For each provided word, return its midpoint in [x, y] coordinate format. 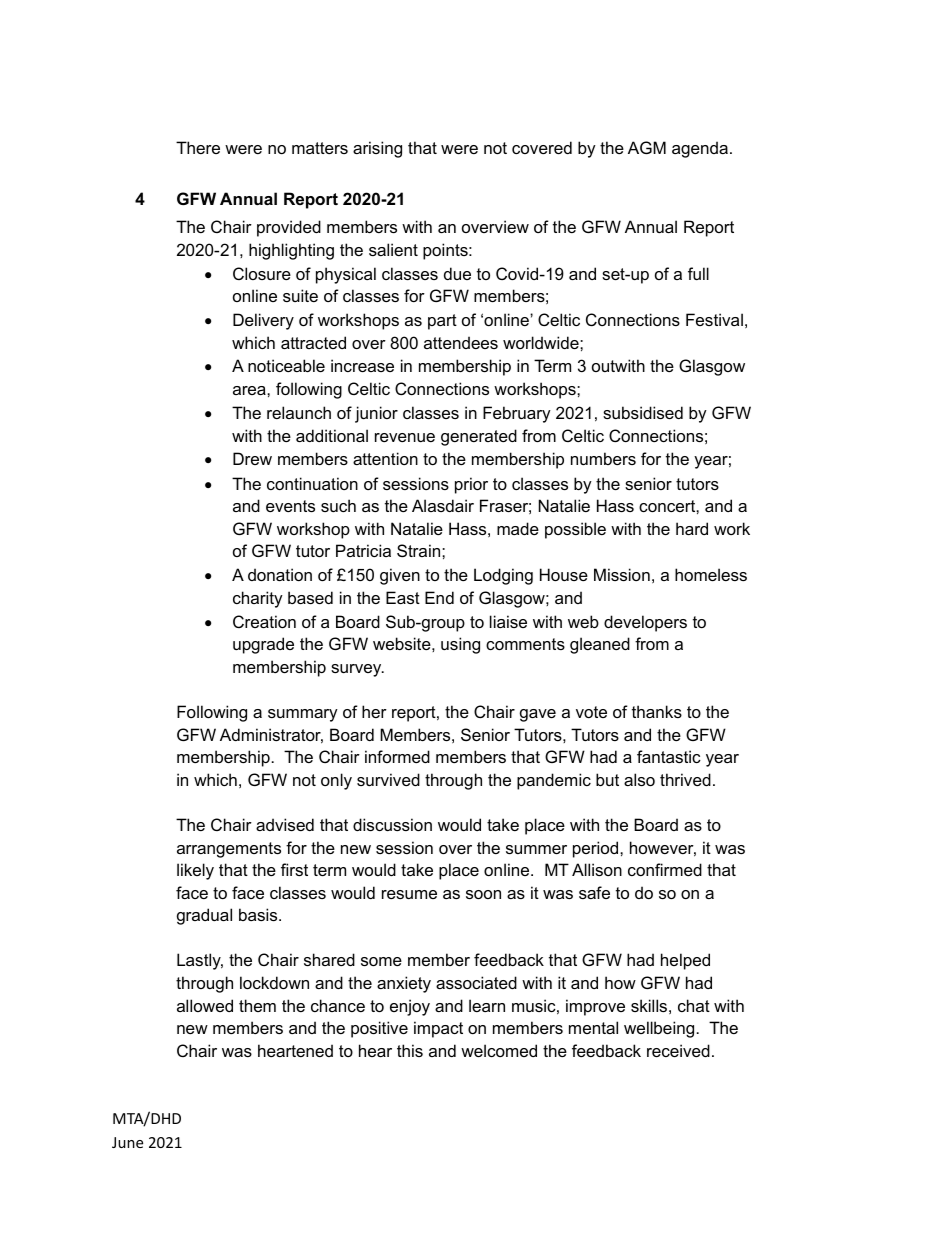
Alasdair [443, 505]
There [198, 147]
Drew [252, 458]
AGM [647, 147]
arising [377, 149]
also [639, 779]
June [127, 1142]
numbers [603, 458]
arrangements [229, 850]
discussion [392, 824]
